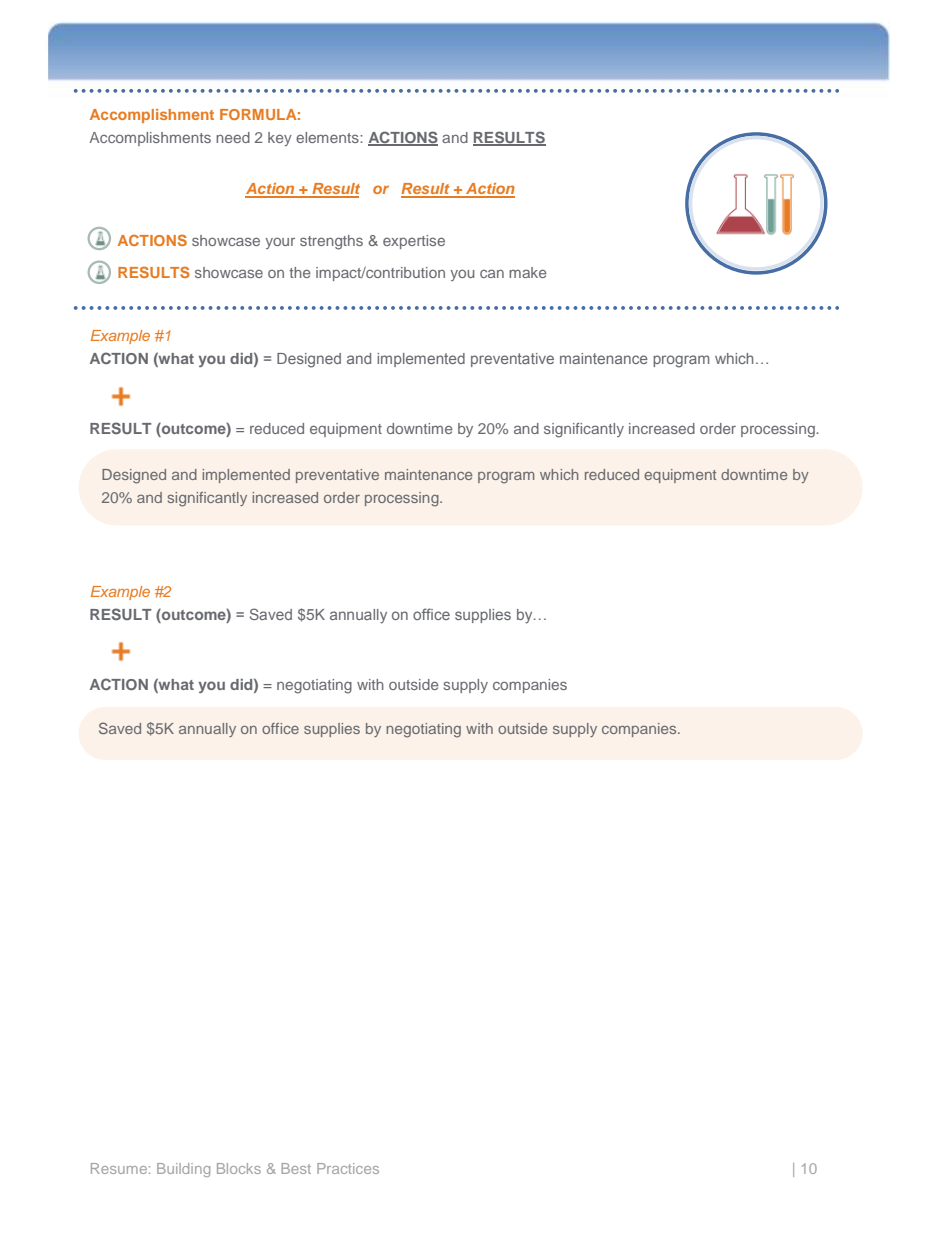  Describe the element at coordinates (296, 1168) in the image. I see `Best` at that location.
